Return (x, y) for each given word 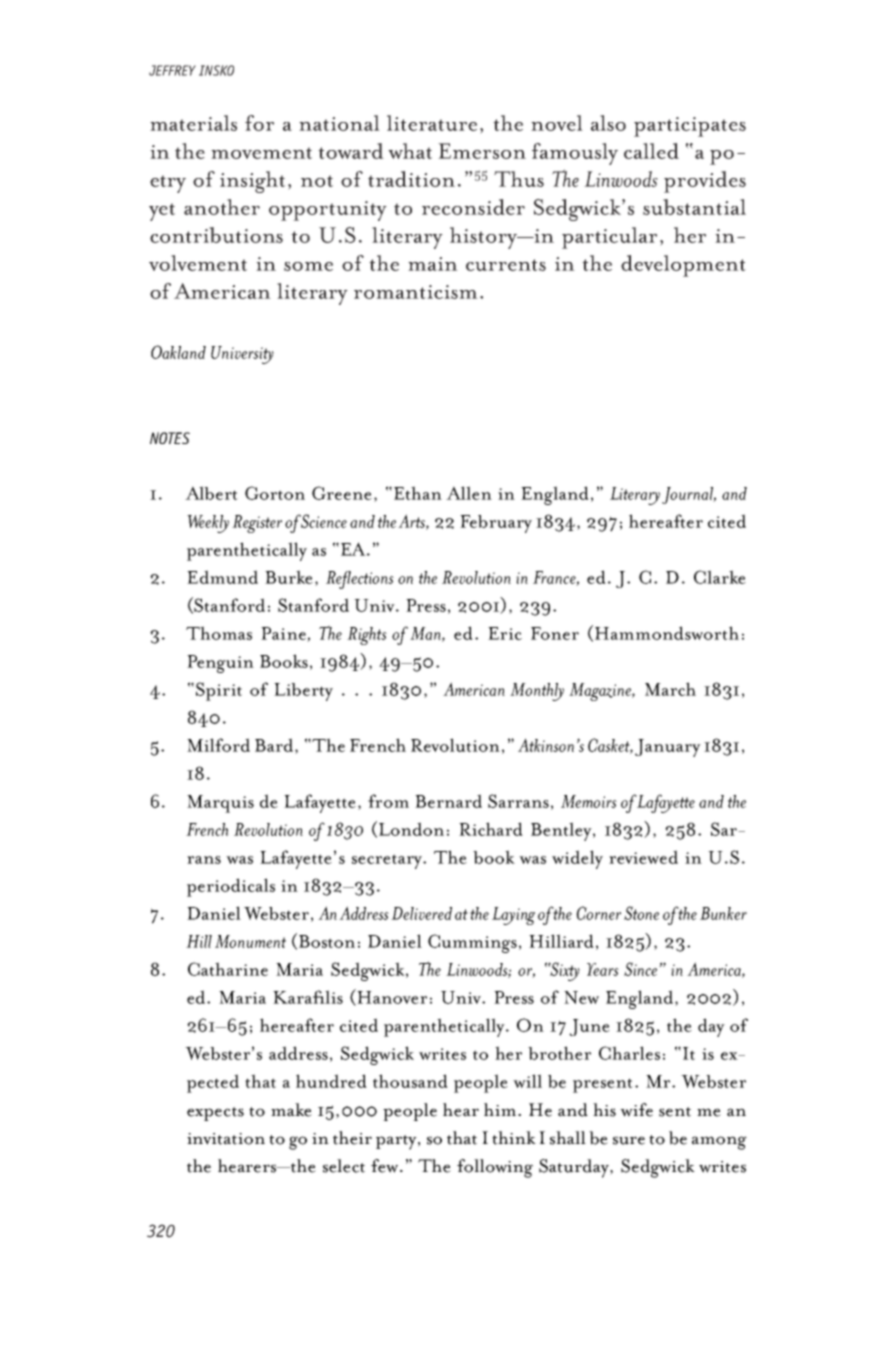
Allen (469, 493)
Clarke (720, 577)
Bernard (448, 801)
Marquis (220, 804)
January (668, 748)
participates (690, 127)
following (495, 1168)
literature (432, 123)
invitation (226, 1139)
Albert (211, 493)
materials (193, 123)
